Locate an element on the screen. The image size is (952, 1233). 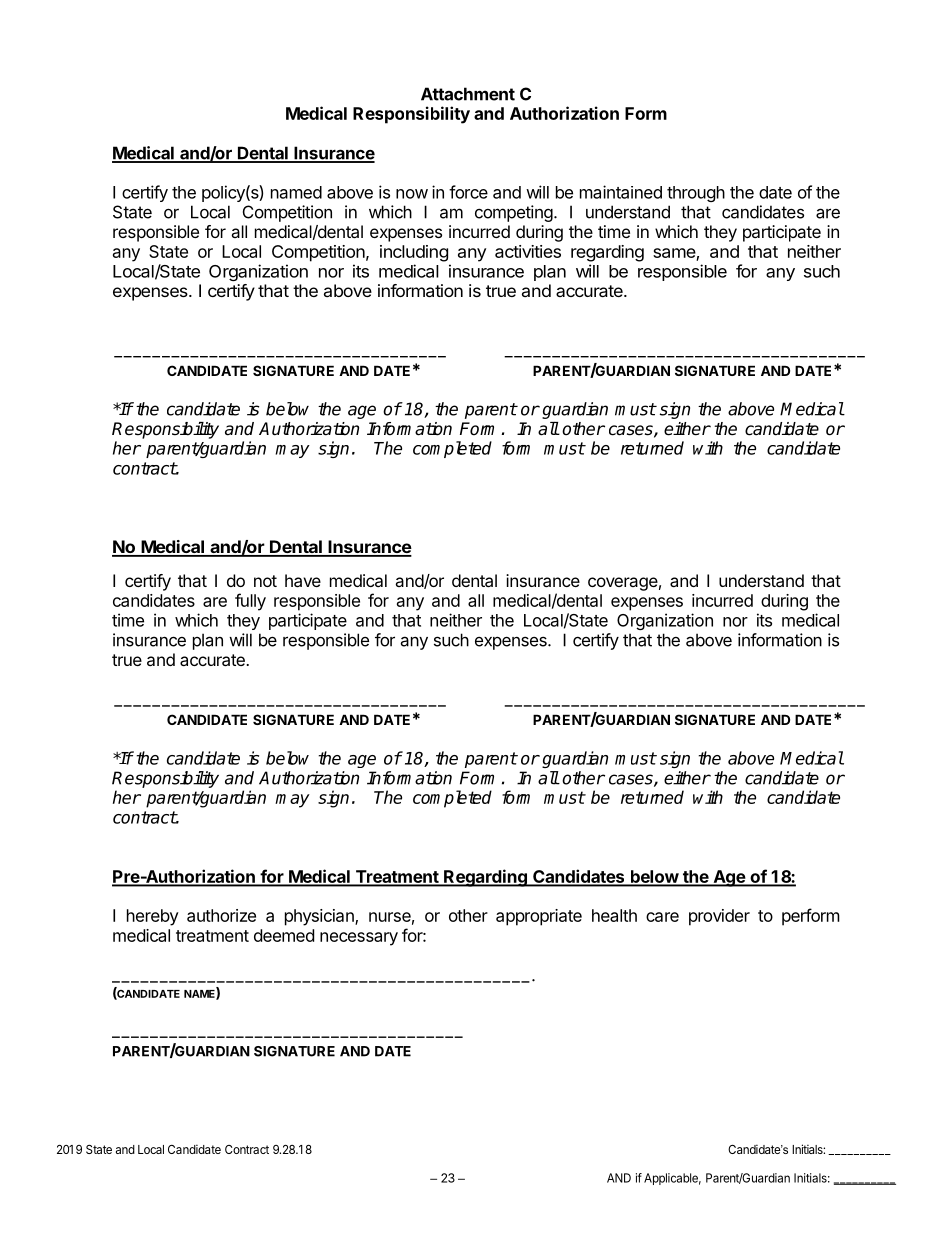
have is located at coordinates (303, 580).
